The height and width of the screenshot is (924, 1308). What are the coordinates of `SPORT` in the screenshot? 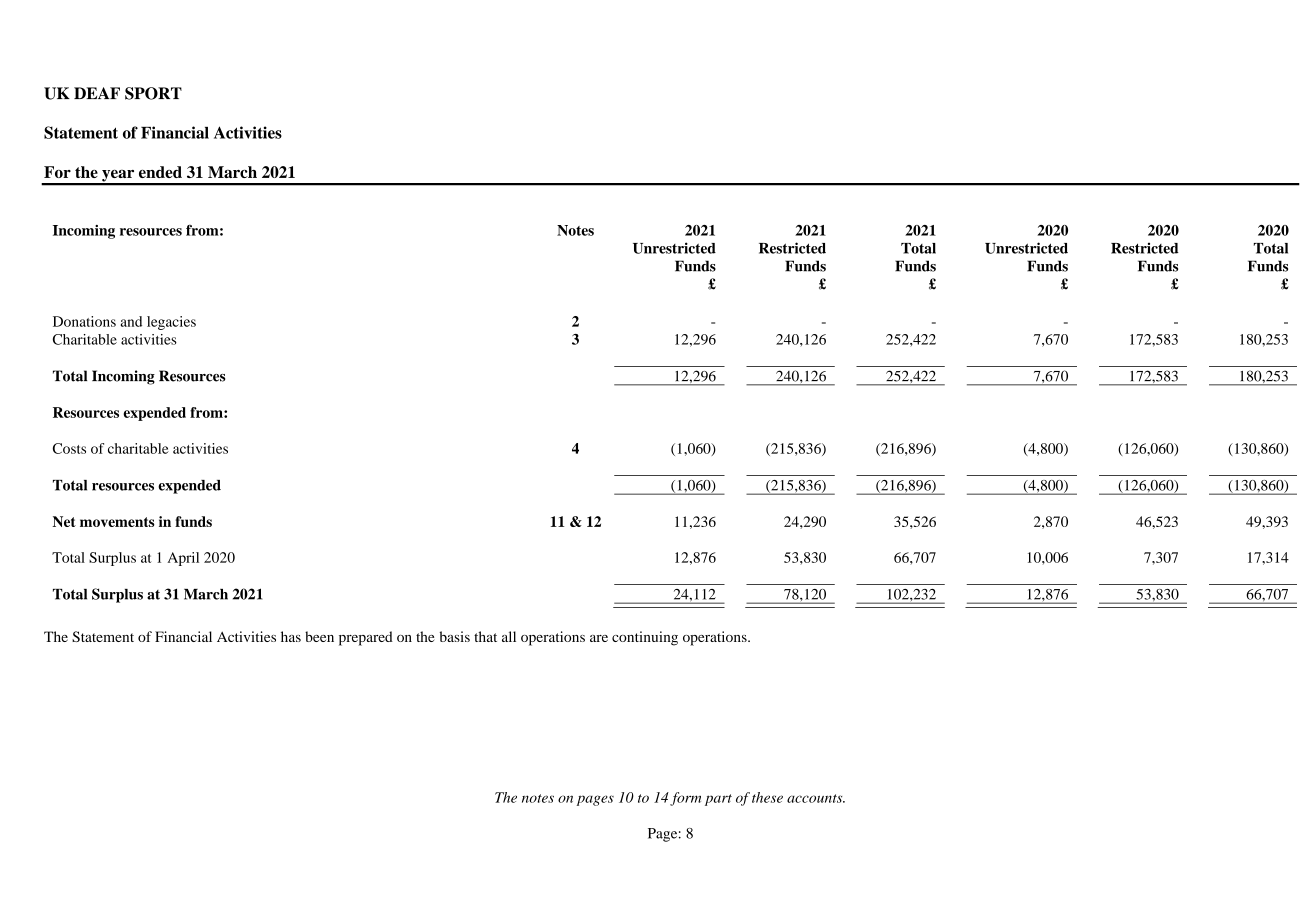 It's located at (153, 93).
